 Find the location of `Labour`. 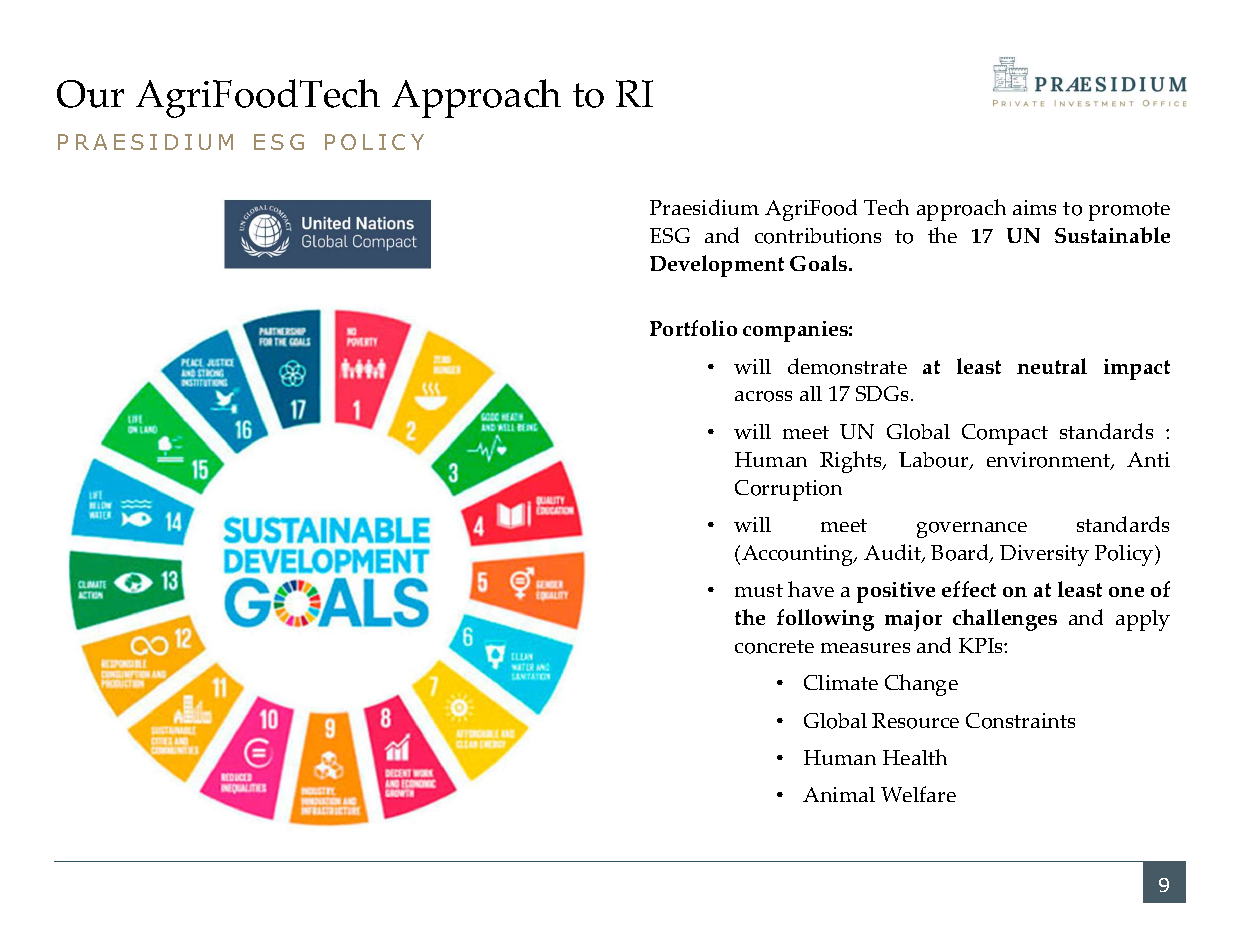

Labour is located at coordinates (935, 461).
